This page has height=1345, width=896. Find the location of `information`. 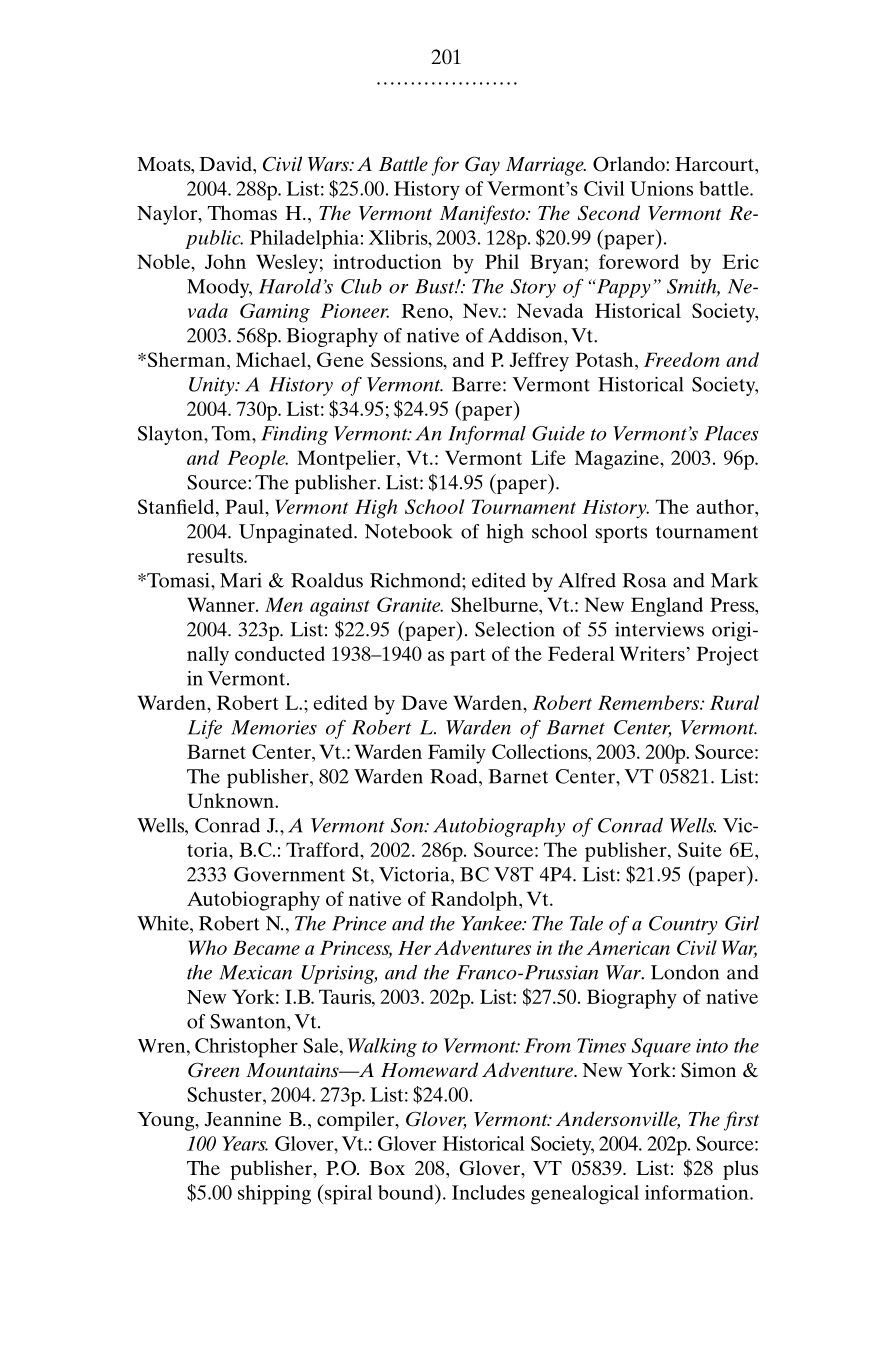

information is located at coordinates (698, 1192).
